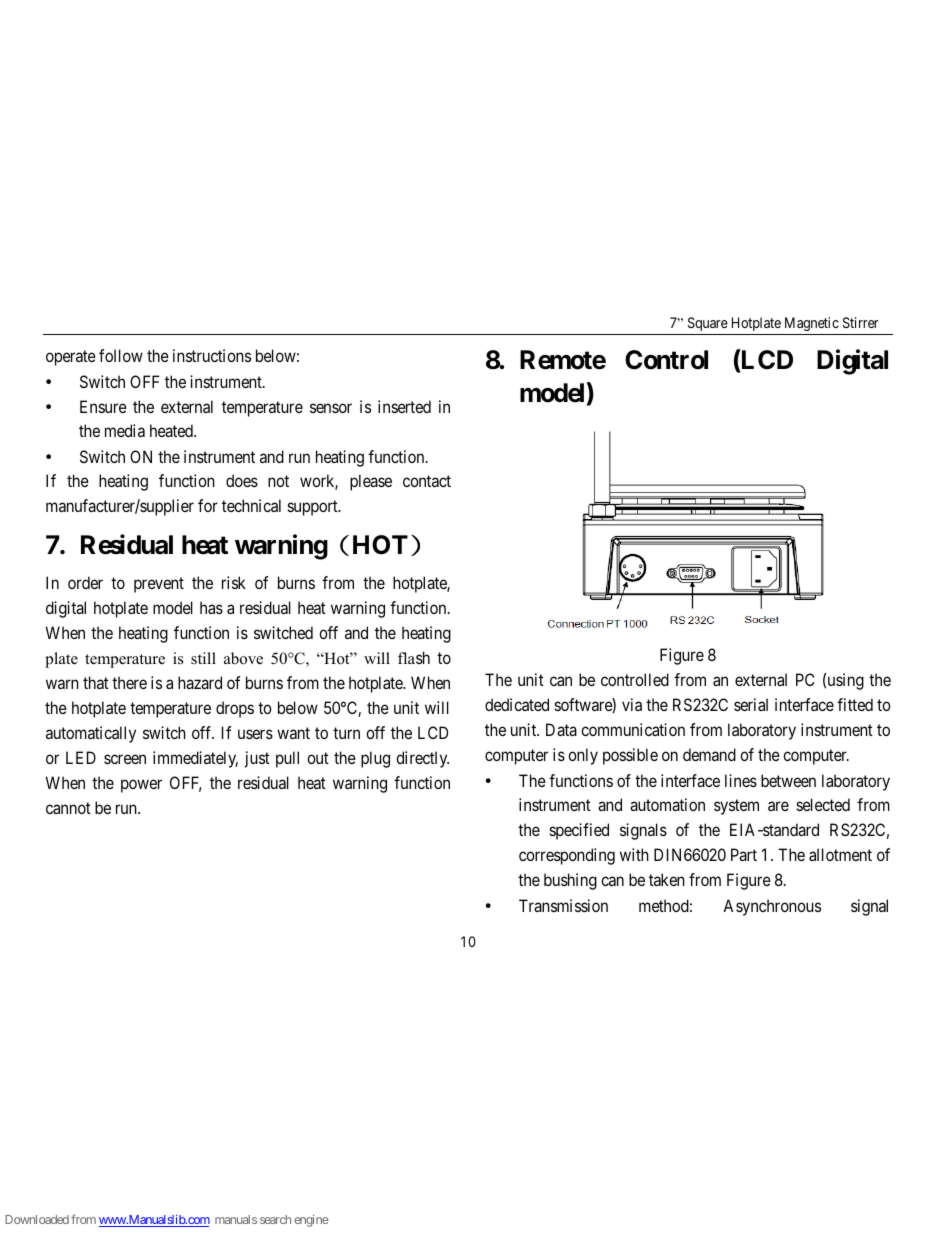  Describe the element at coordinates (751, 704) in the page. I see `serial` at that location.
